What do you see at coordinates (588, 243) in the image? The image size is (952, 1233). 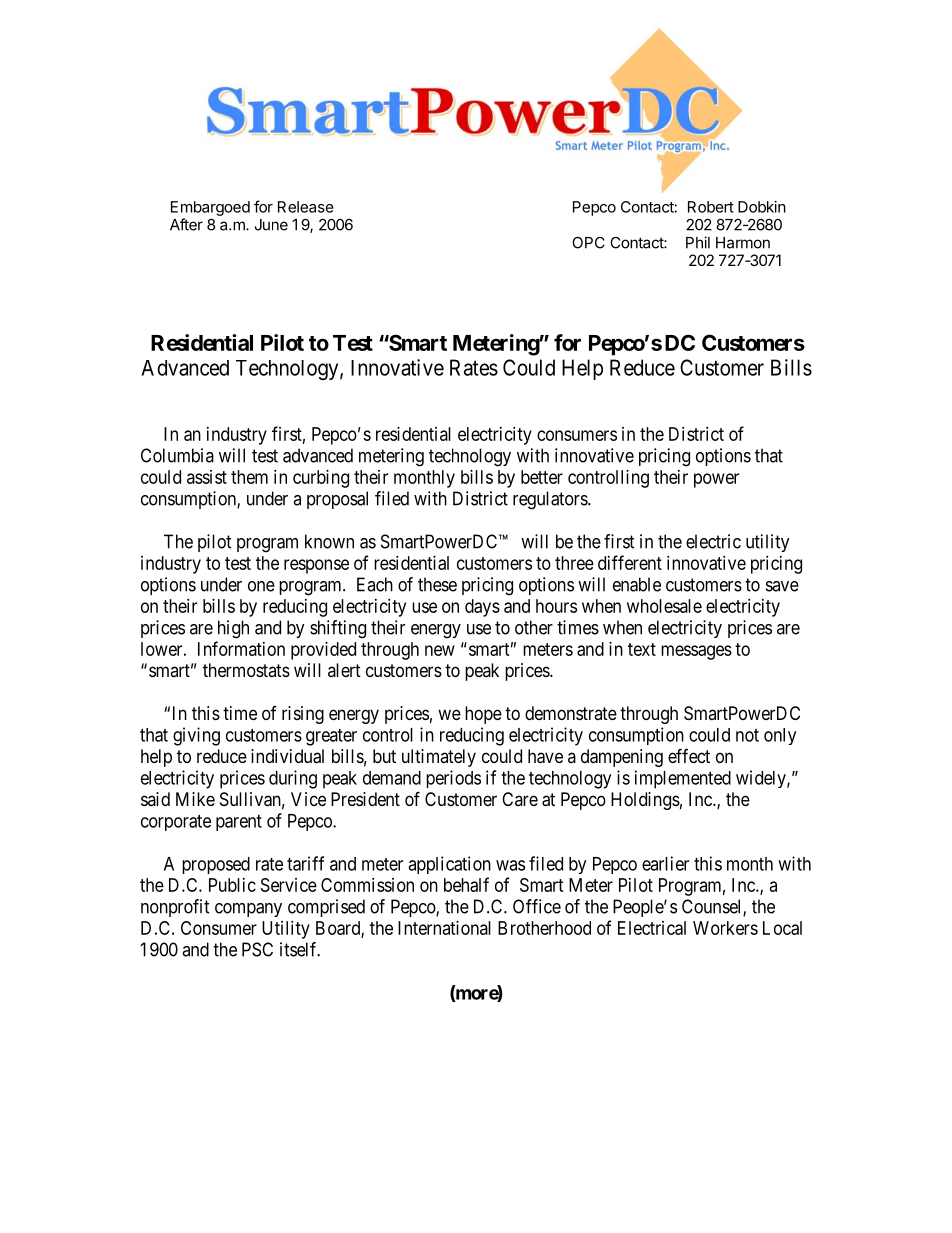 I see `OPC` at bounding box center [588, 243].
